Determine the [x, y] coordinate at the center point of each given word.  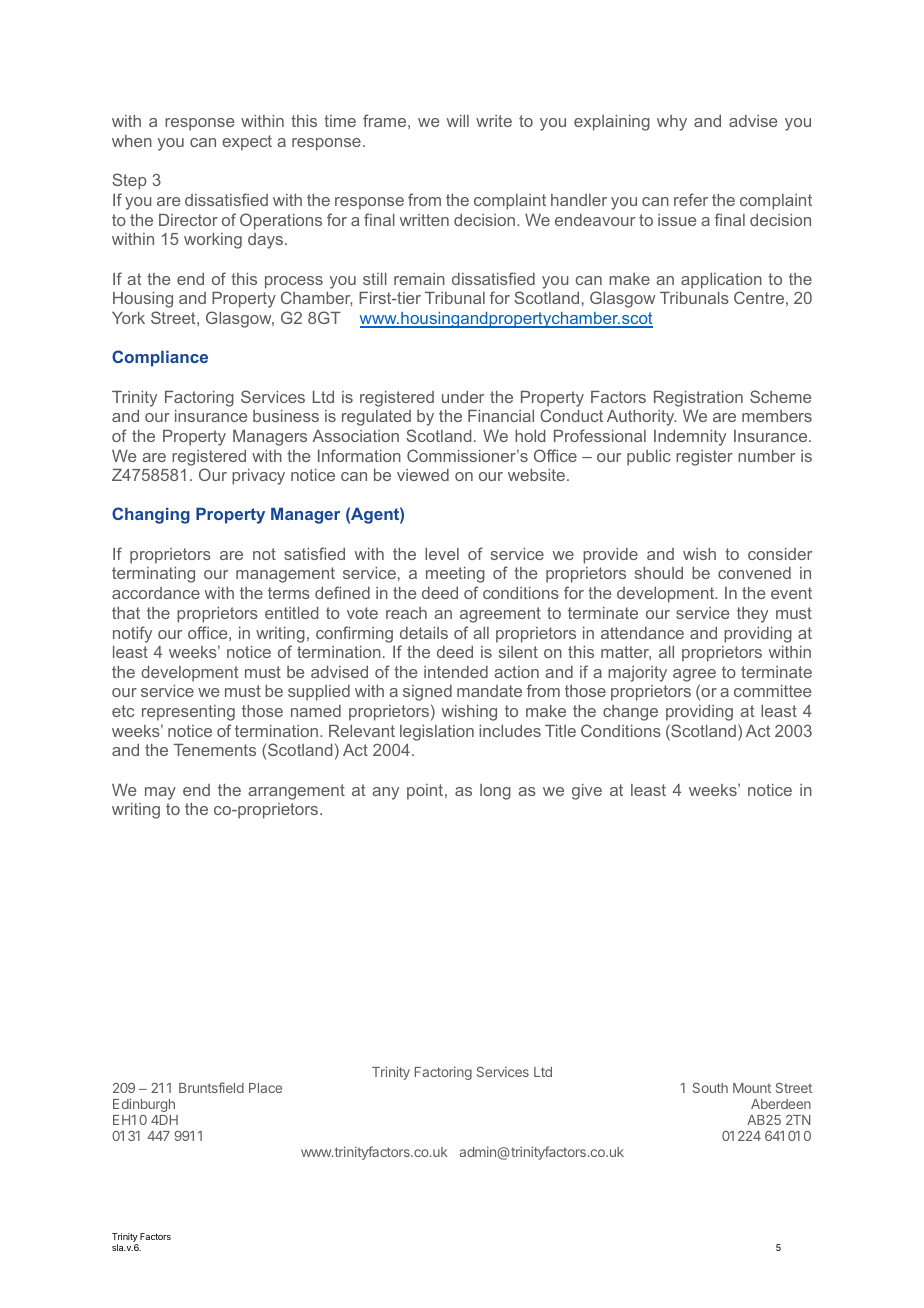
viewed [423, 475]
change [630, 713]
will [458, 121]
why [672, 123]
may [160, 793]
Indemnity [690, 438]
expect [247, 143]
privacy [258, 477]
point [426, 792]
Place [265, 1088]
